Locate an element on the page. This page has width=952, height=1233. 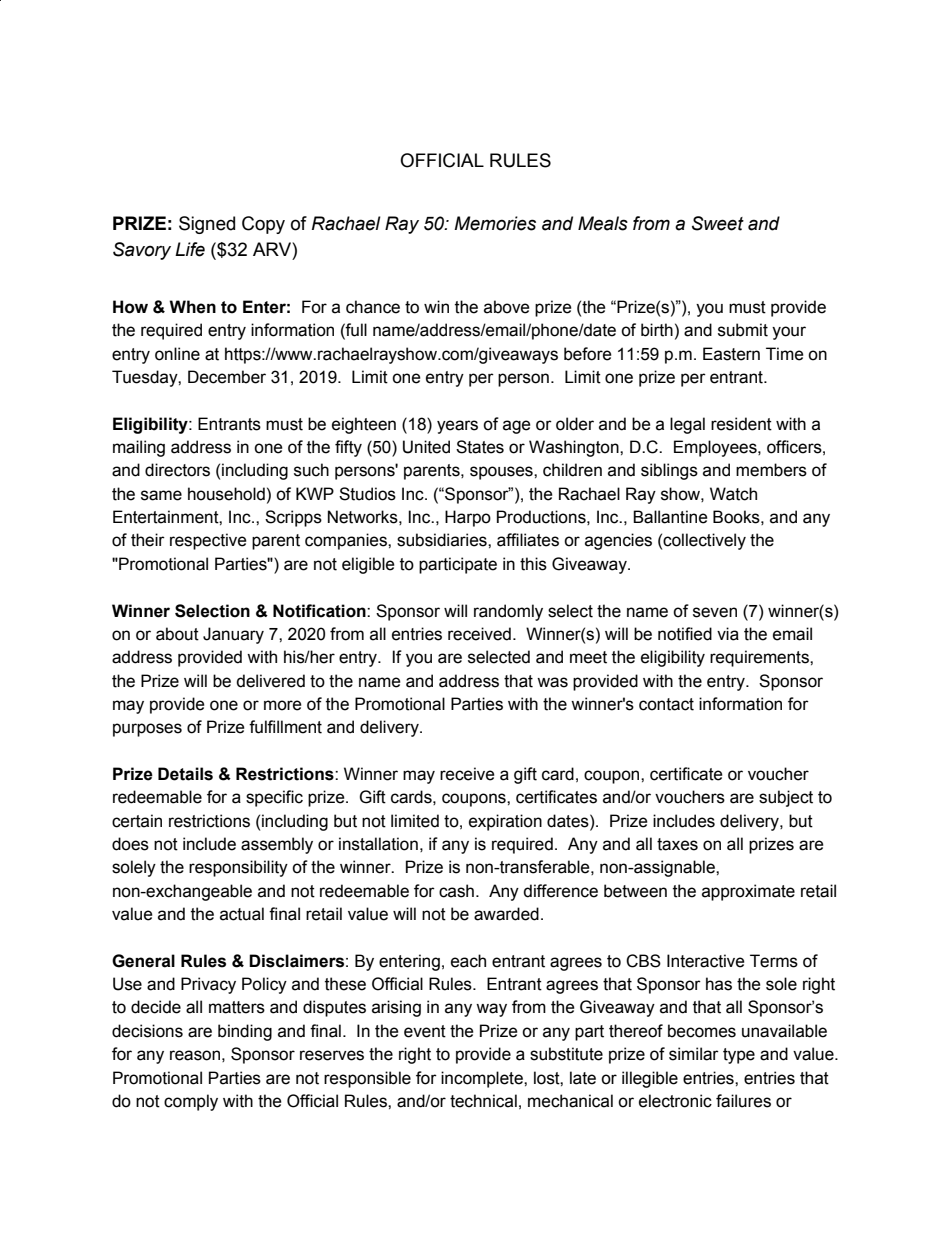
Employees is located at coordinates (716, 448).
